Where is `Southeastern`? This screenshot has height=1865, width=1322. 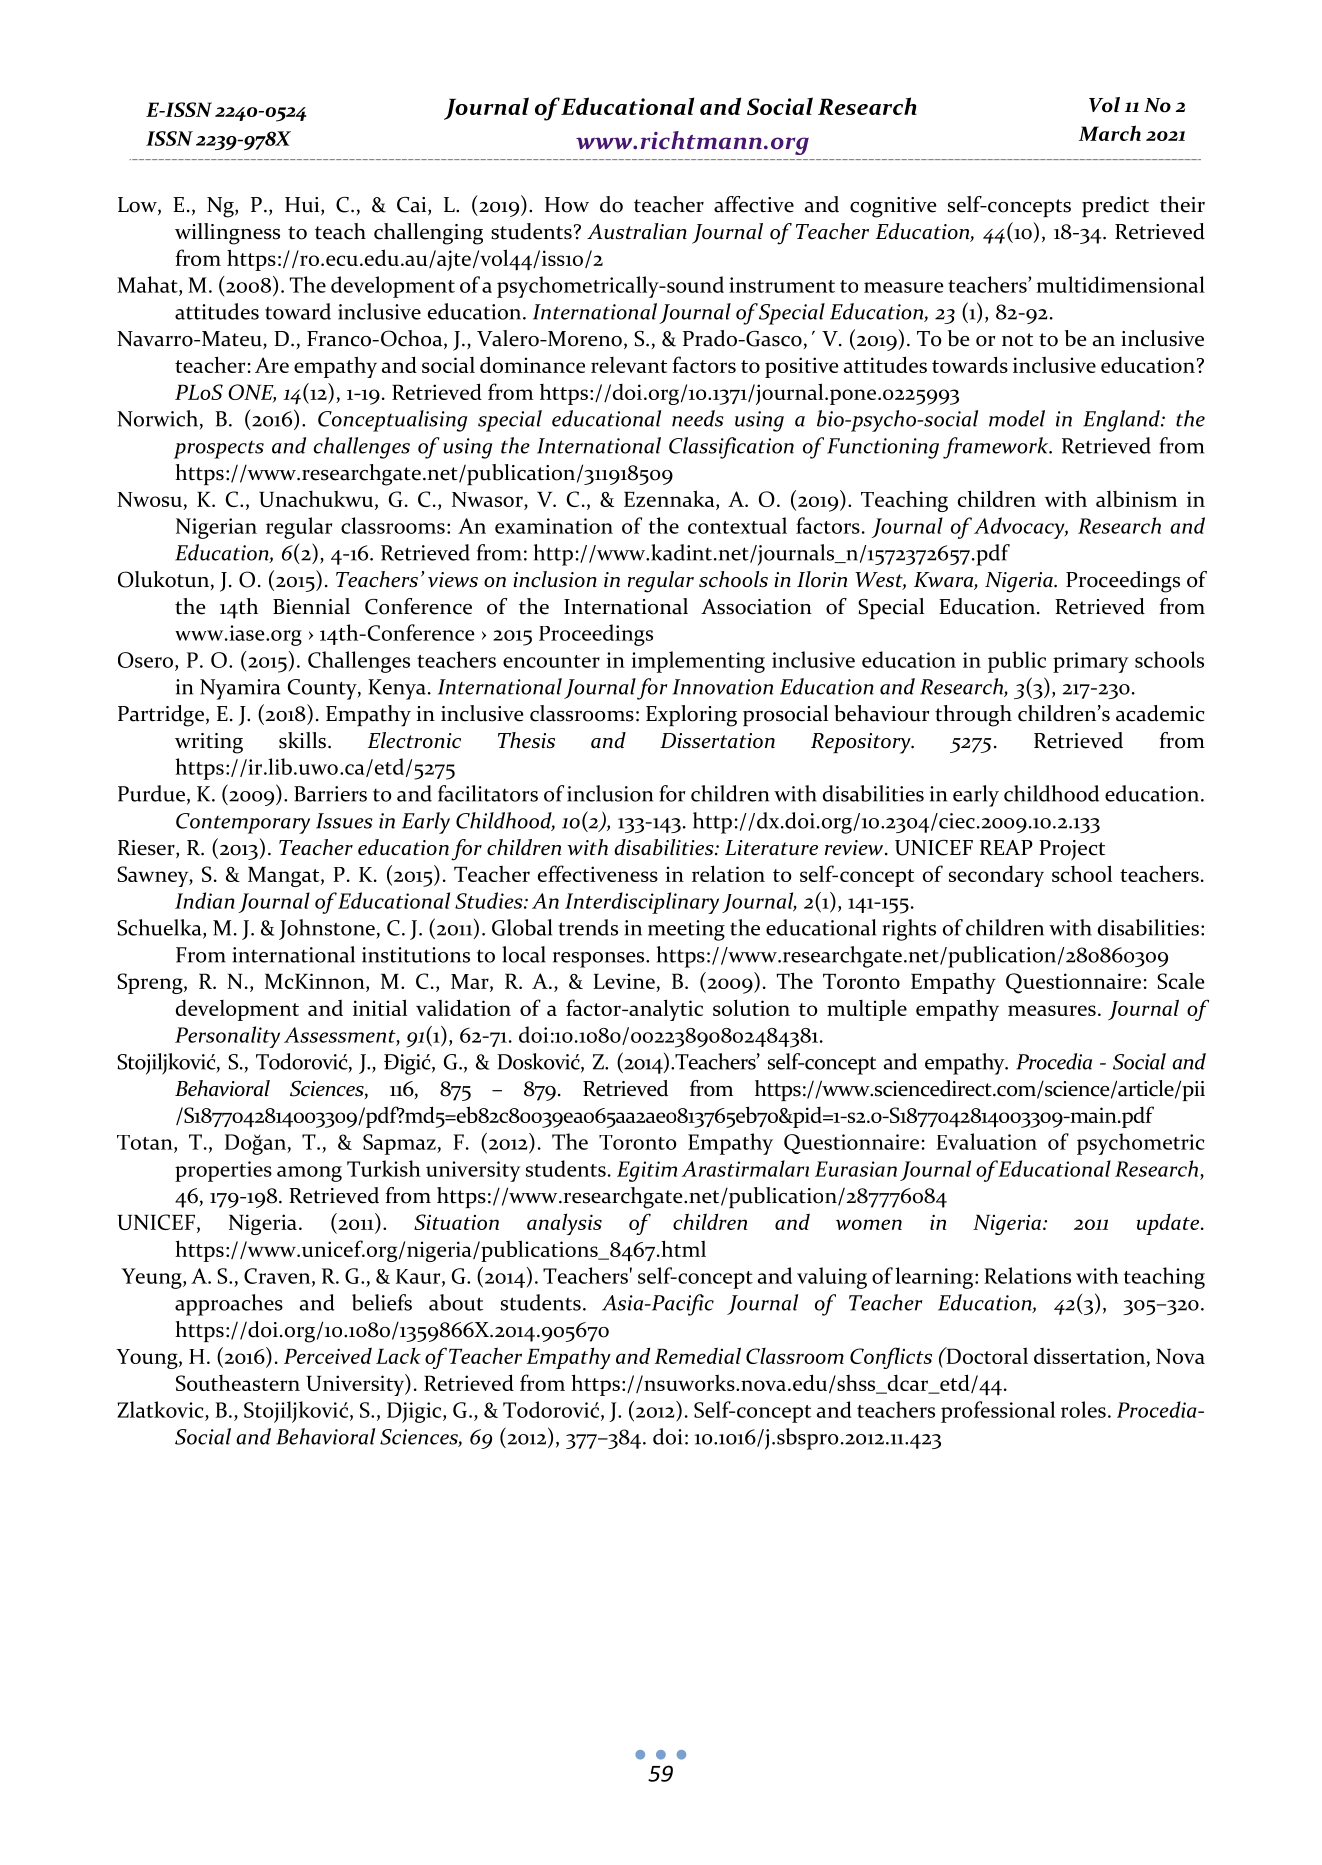 Southeastern is located at coordinates (238, 1383).
